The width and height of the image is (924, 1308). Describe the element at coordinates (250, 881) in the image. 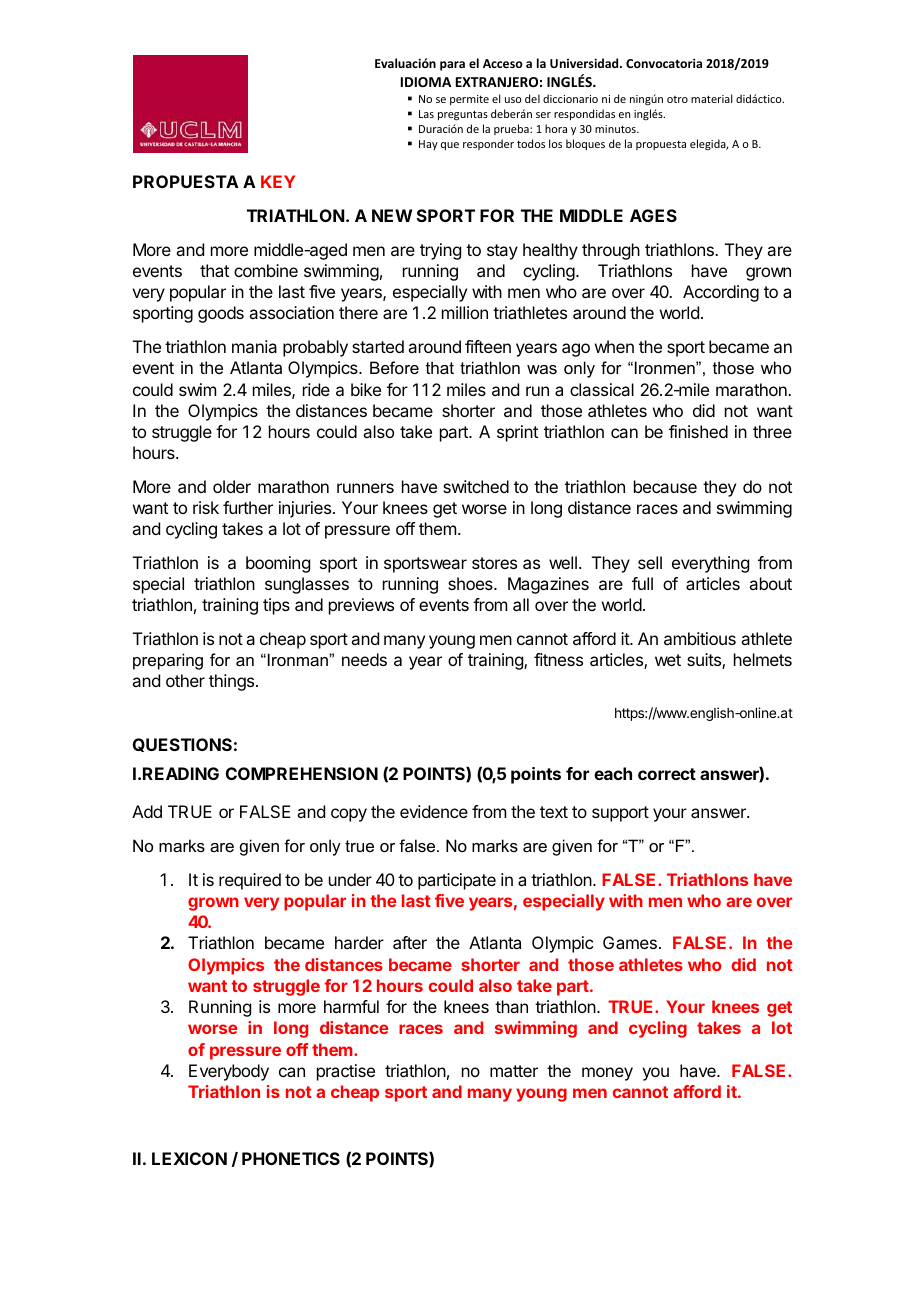

I see `required` at that location.
